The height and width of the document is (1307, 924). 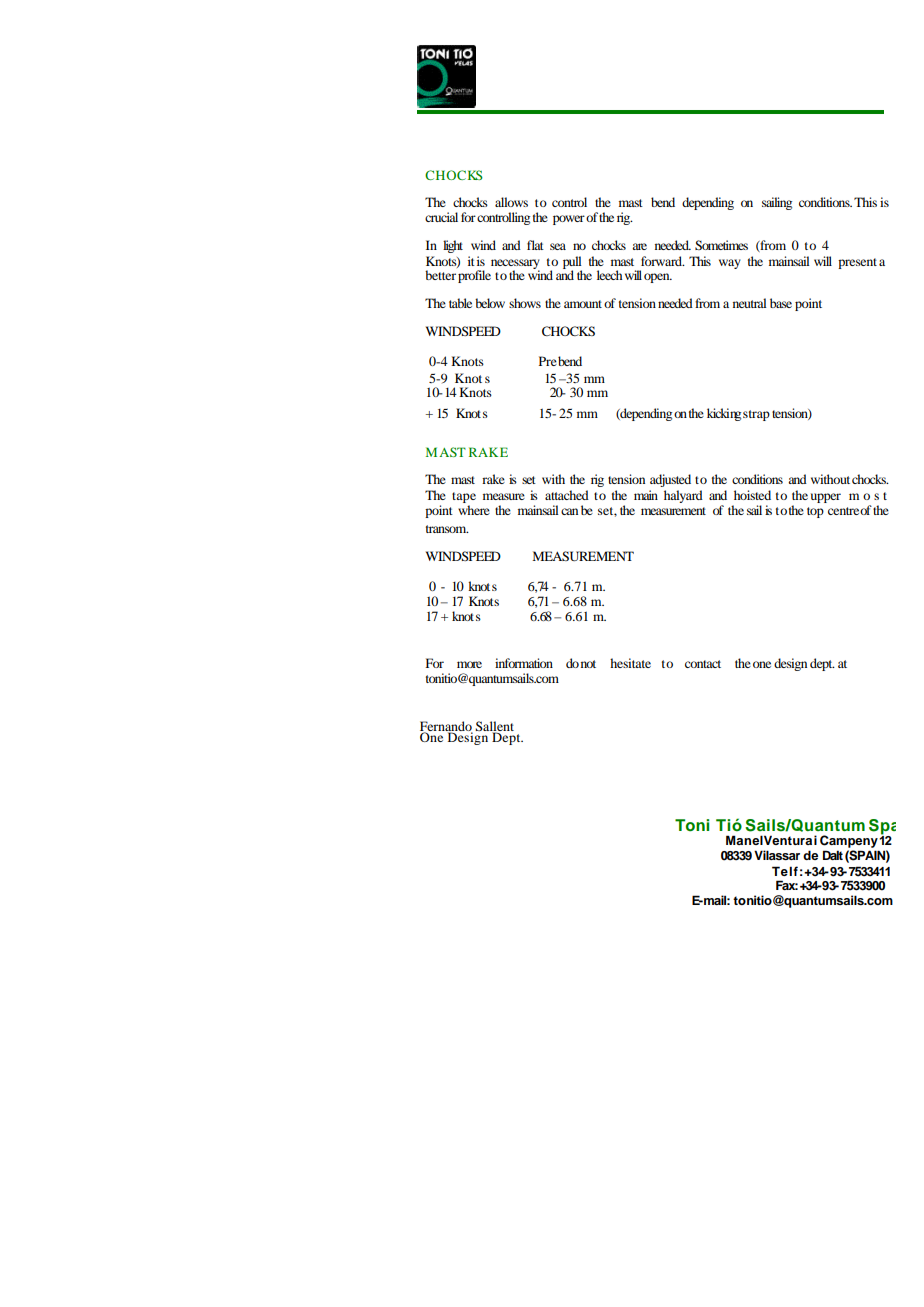 I want to click on allows, so click(x=511, y=202).
